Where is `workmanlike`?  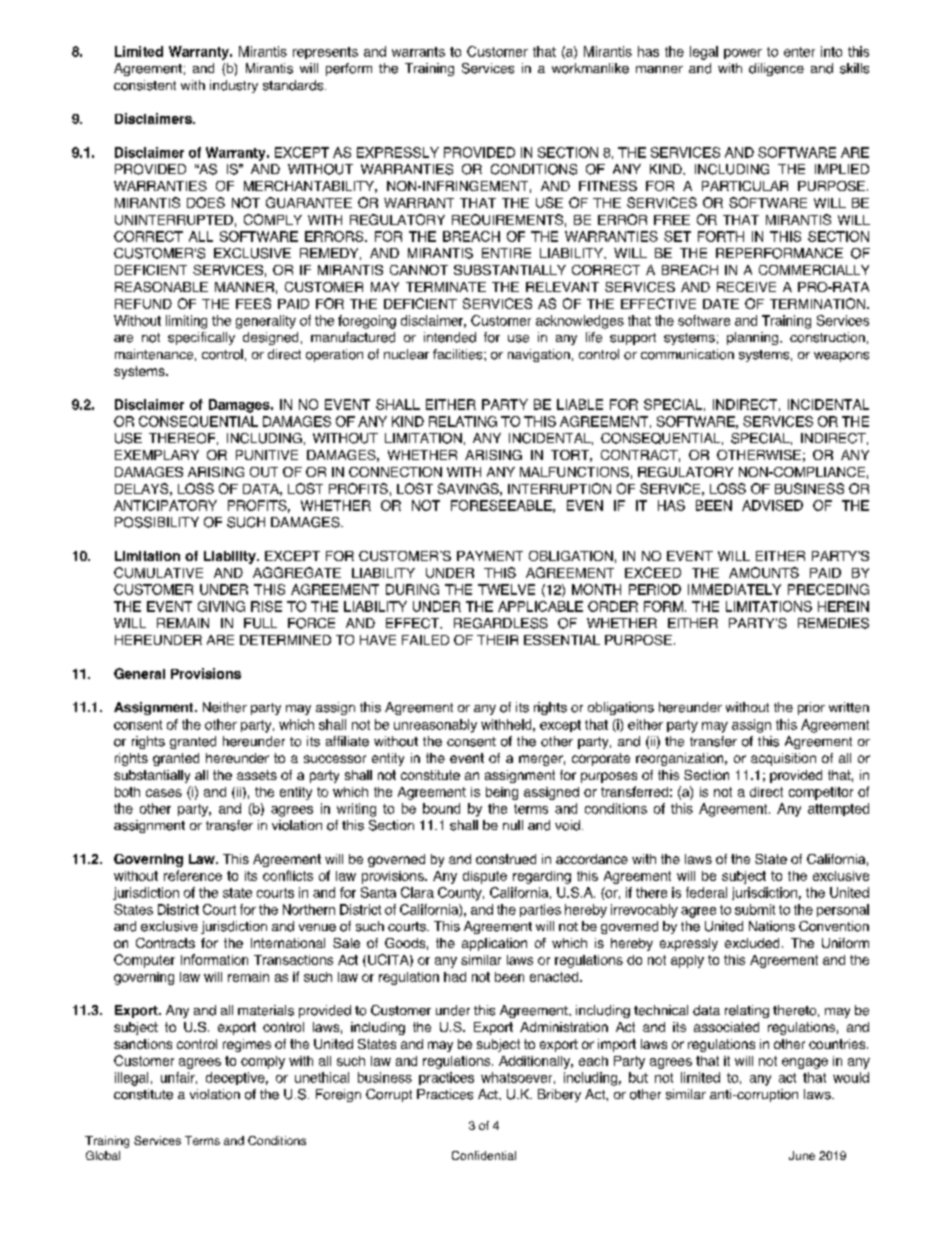 workmanlike is located at coordinates (590, 68).
